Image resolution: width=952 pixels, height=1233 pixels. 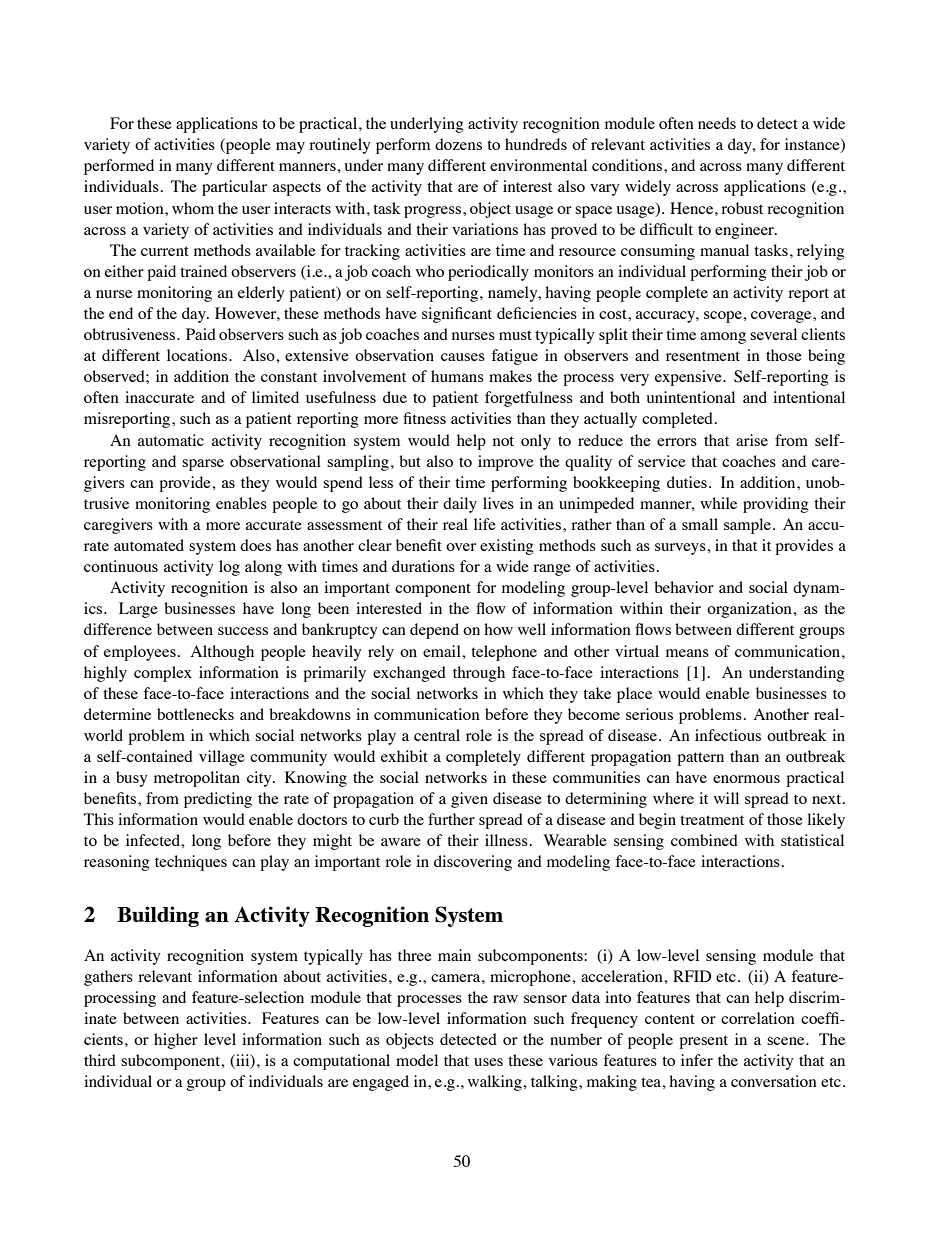 I want to click on higher, so click(x=176, y=1041).
